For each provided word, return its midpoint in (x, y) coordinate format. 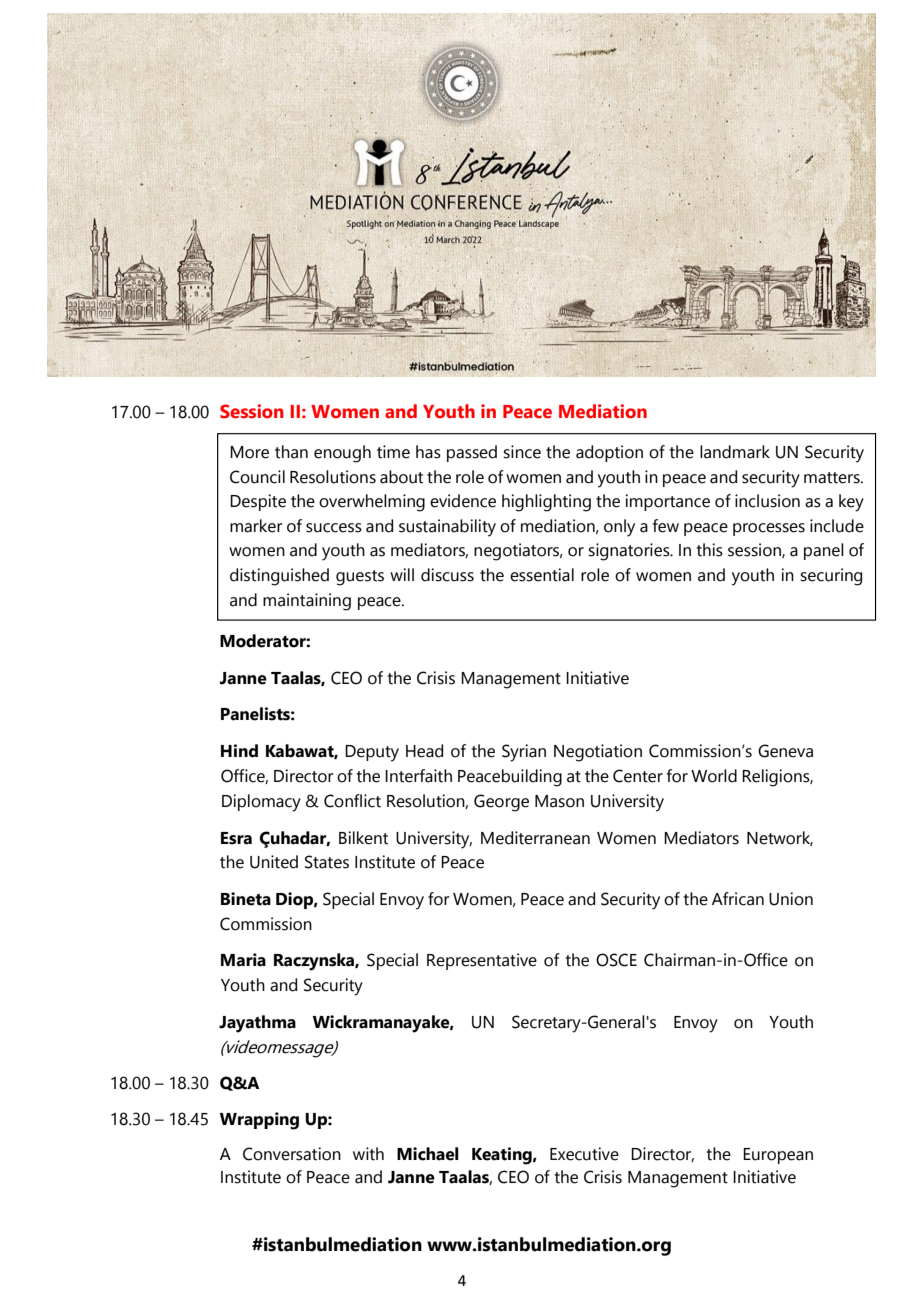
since (522, 452)
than (291, 452)
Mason (559, 801)
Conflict (352, 801)
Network (780, 838)
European (778, 1156)
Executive (584, 1154)
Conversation (292, 1154)
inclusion (767, 501)
